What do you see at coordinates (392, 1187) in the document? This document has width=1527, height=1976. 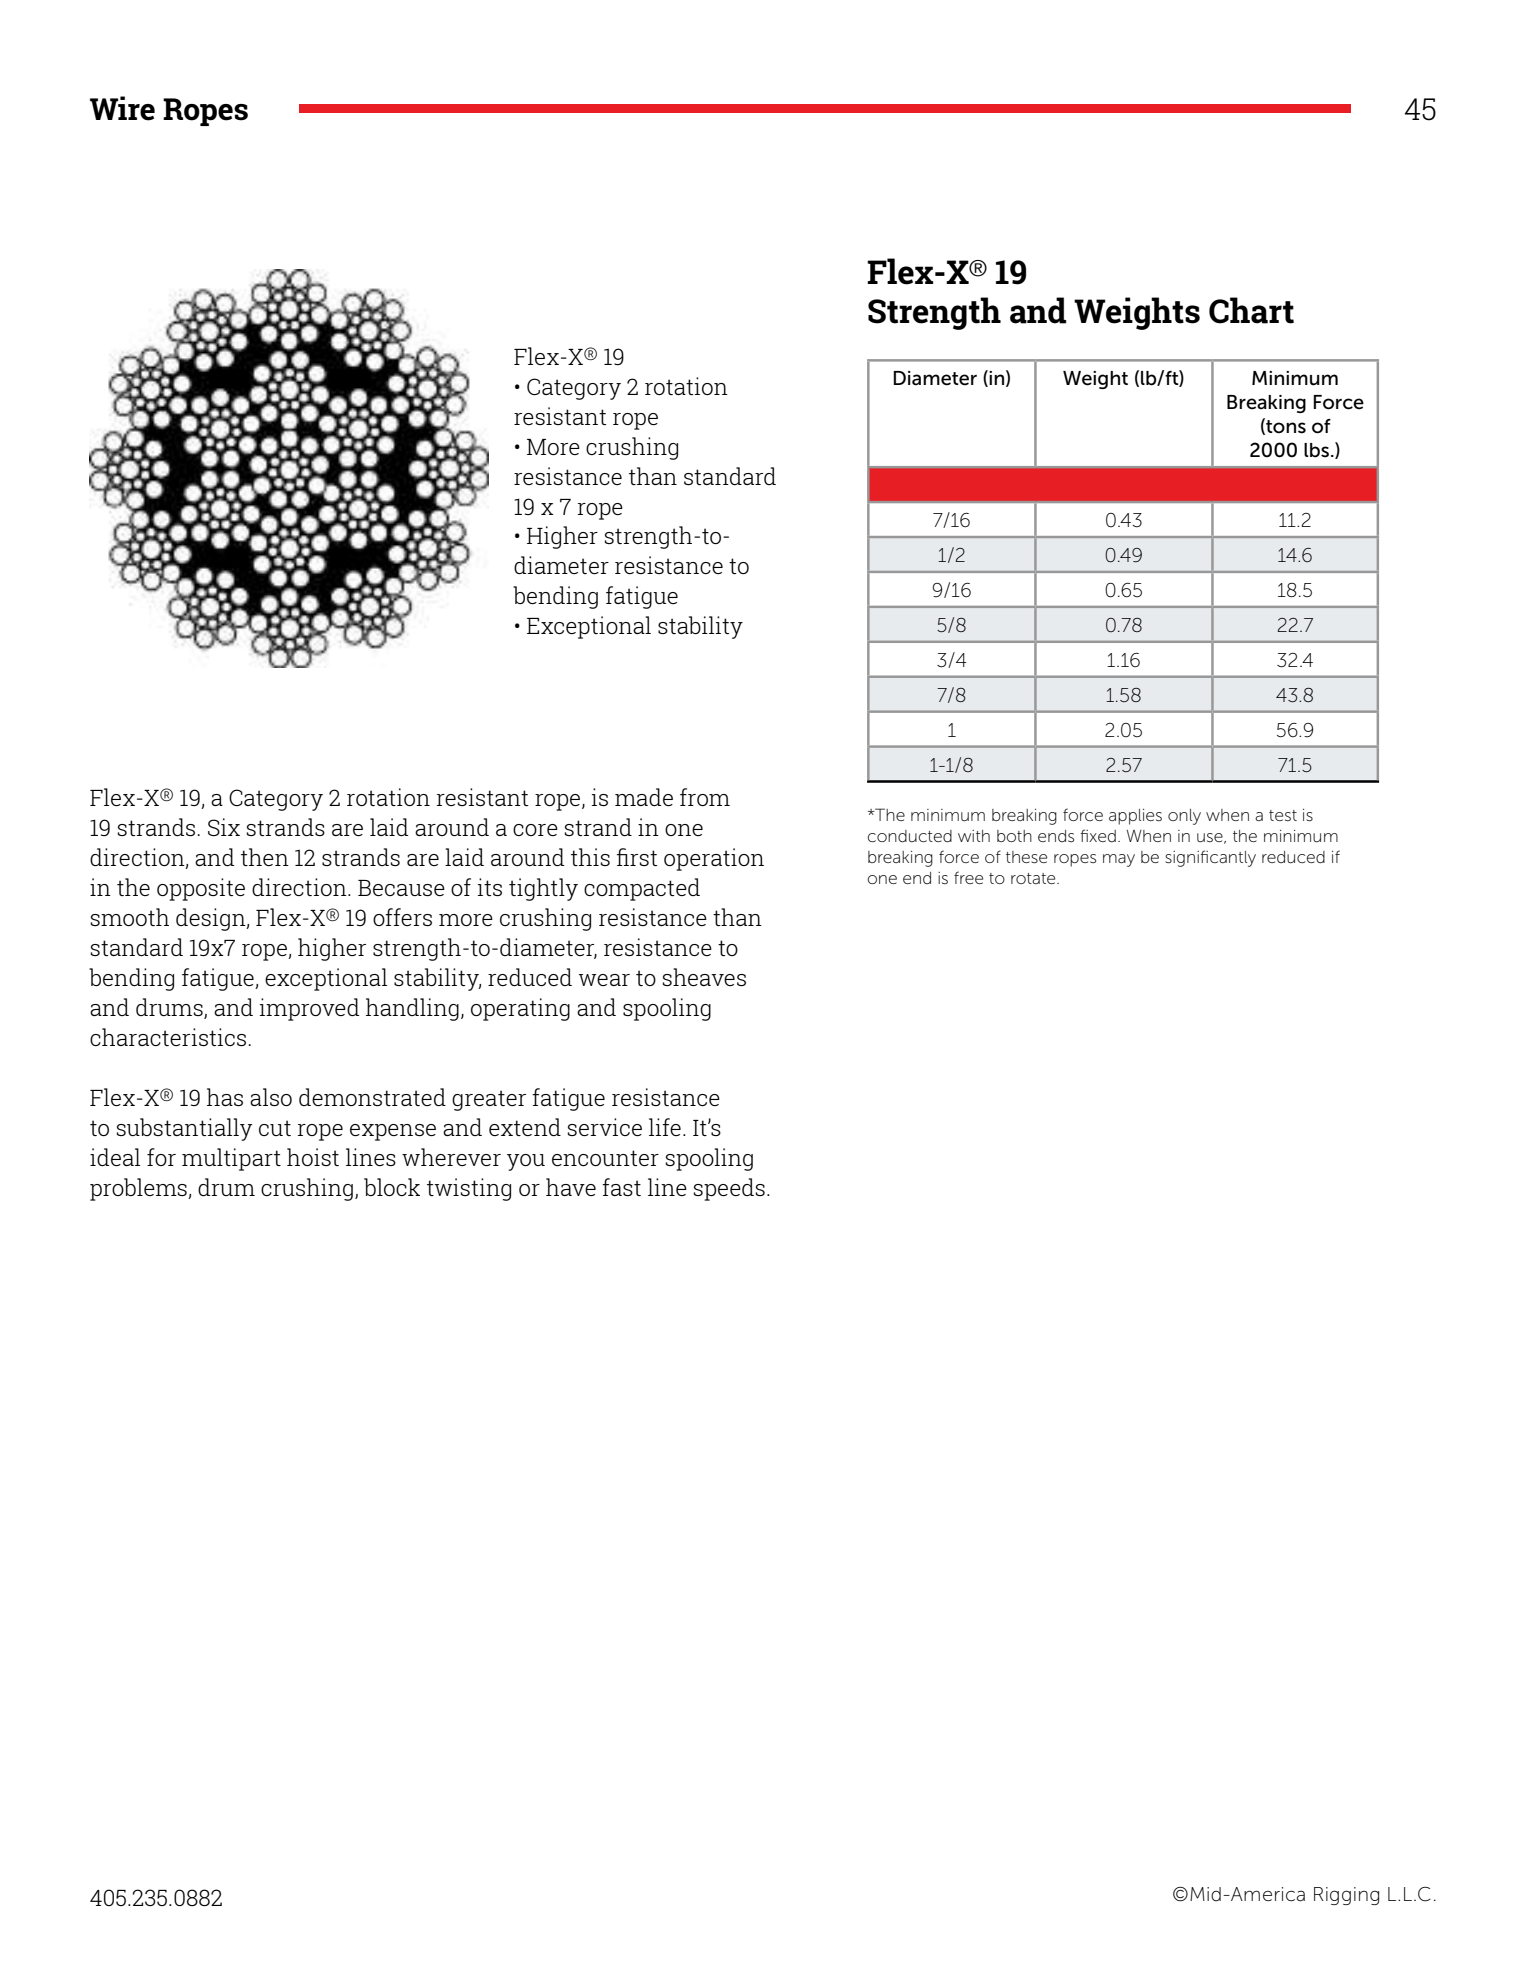 I see `block` at bounding box center [392, 1187].
